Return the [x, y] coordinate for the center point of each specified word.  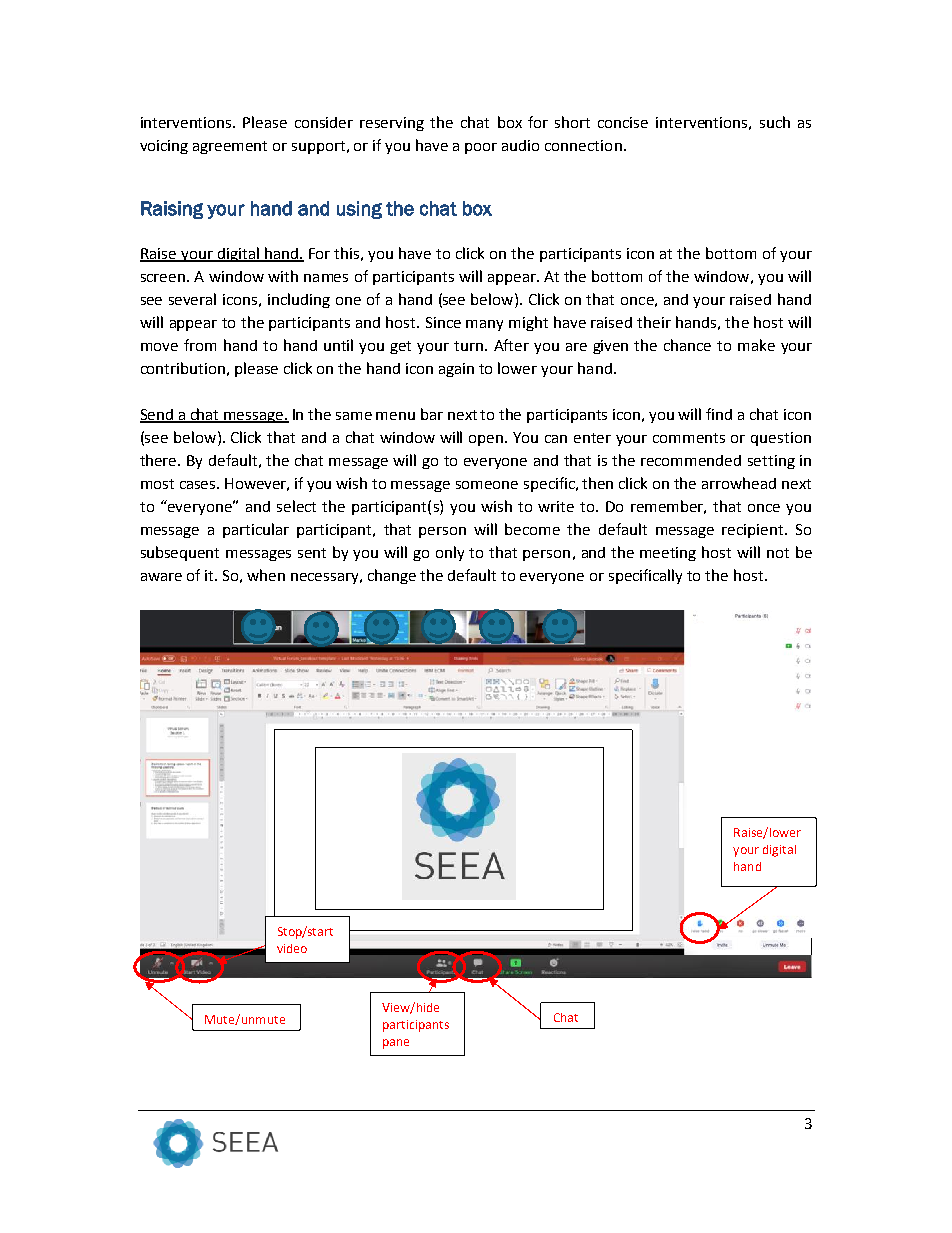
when [266, 575]
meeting [668, 554]
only [450, 553]
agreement [230, 147]
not [778, 553]
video [292, 948]
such [775, 122]
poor [481, 148]
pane [396, 1044]
